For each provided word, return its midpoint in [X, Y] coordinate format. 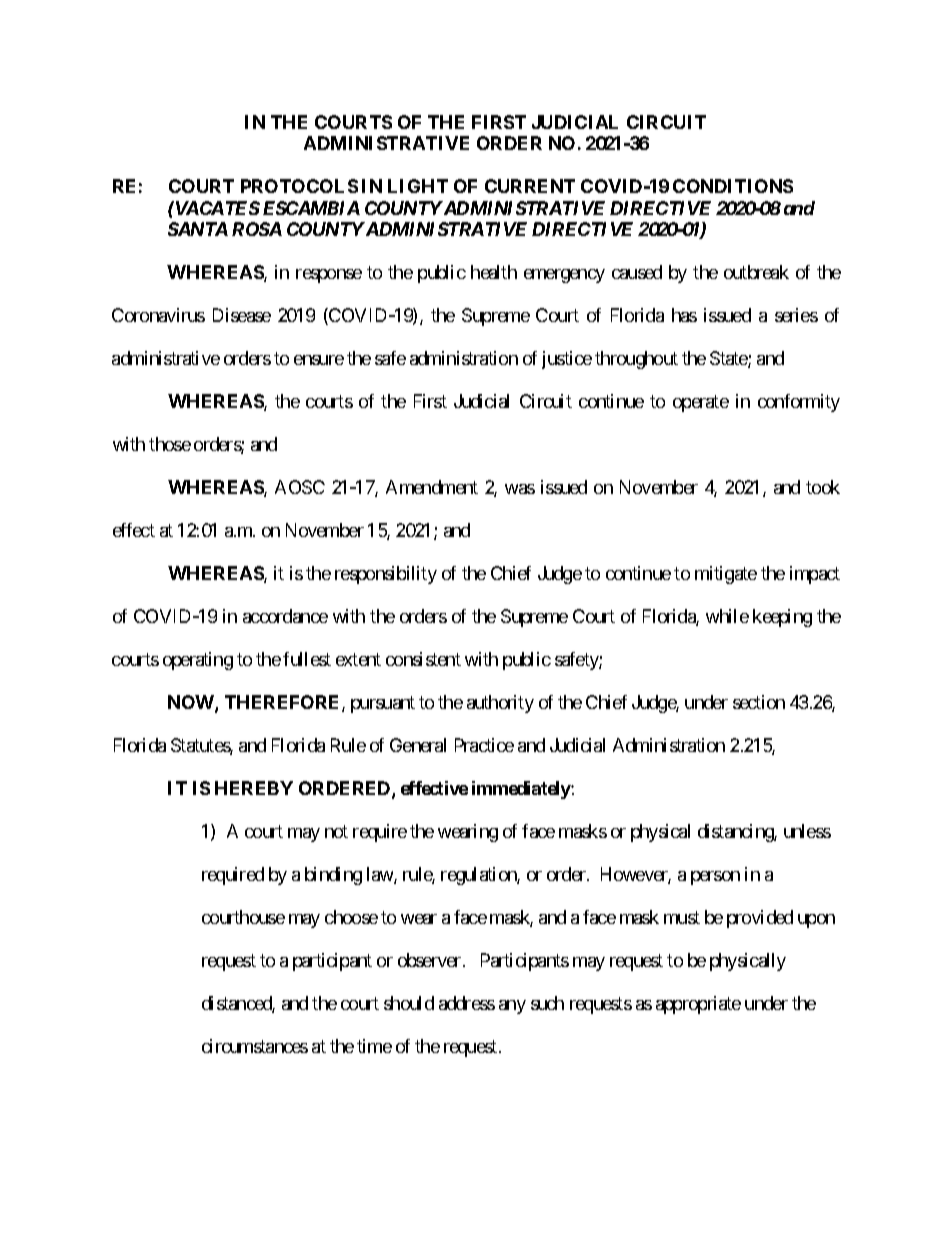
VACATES [216, 208]
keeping [782, 618]
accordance [285, 616]
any [512, 1007]
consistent [423, 659]
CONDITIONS [733, 186]
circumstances [255, 1046]
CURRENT [530, 186]
